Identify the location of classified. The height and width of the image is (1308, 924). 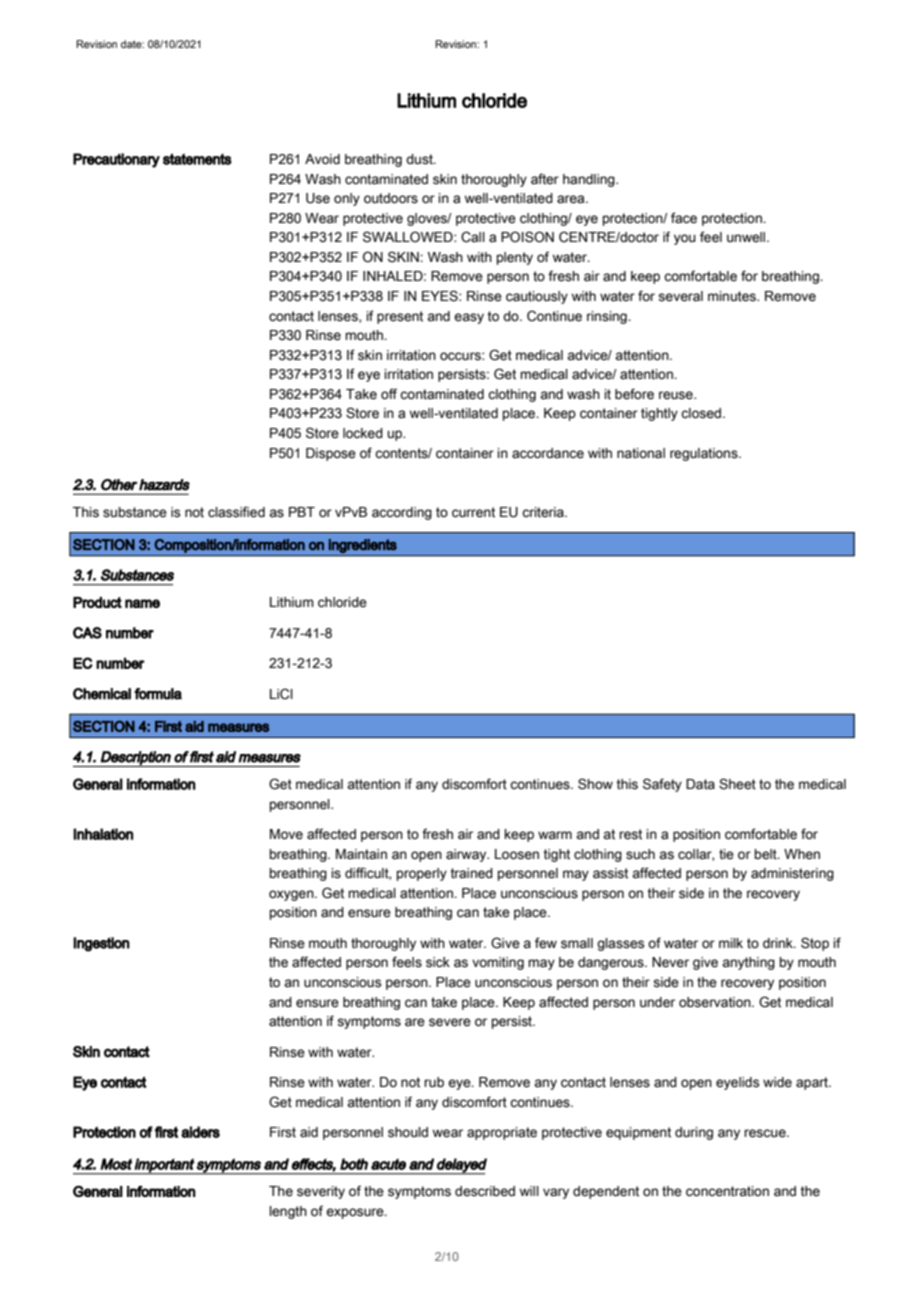
(236, 512).
